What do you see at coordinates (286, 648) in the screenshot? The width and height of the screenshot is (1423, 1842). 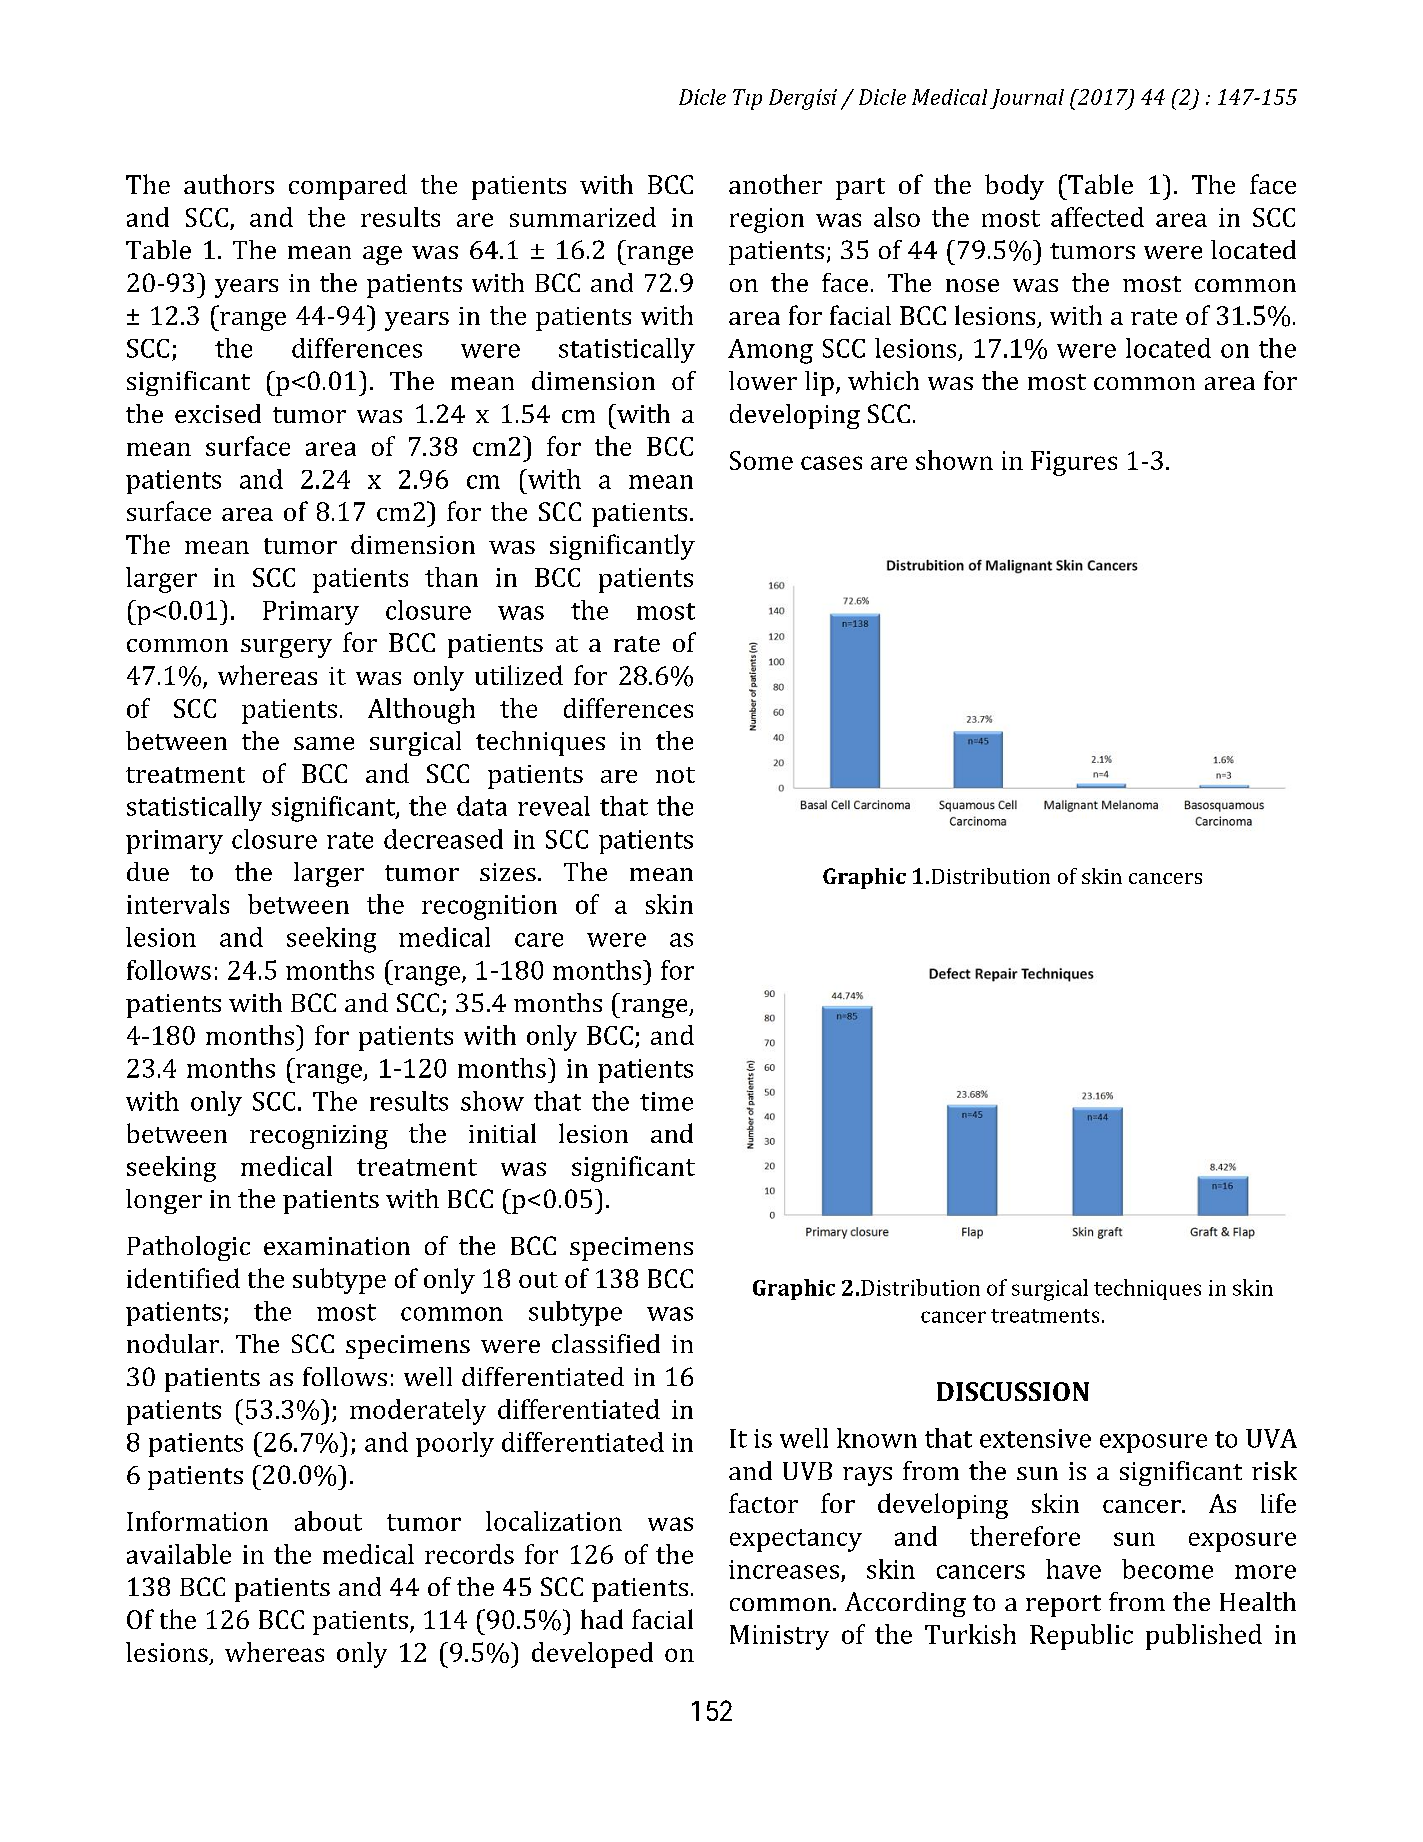 I see `surgery` at bounding box center [286, 648].
